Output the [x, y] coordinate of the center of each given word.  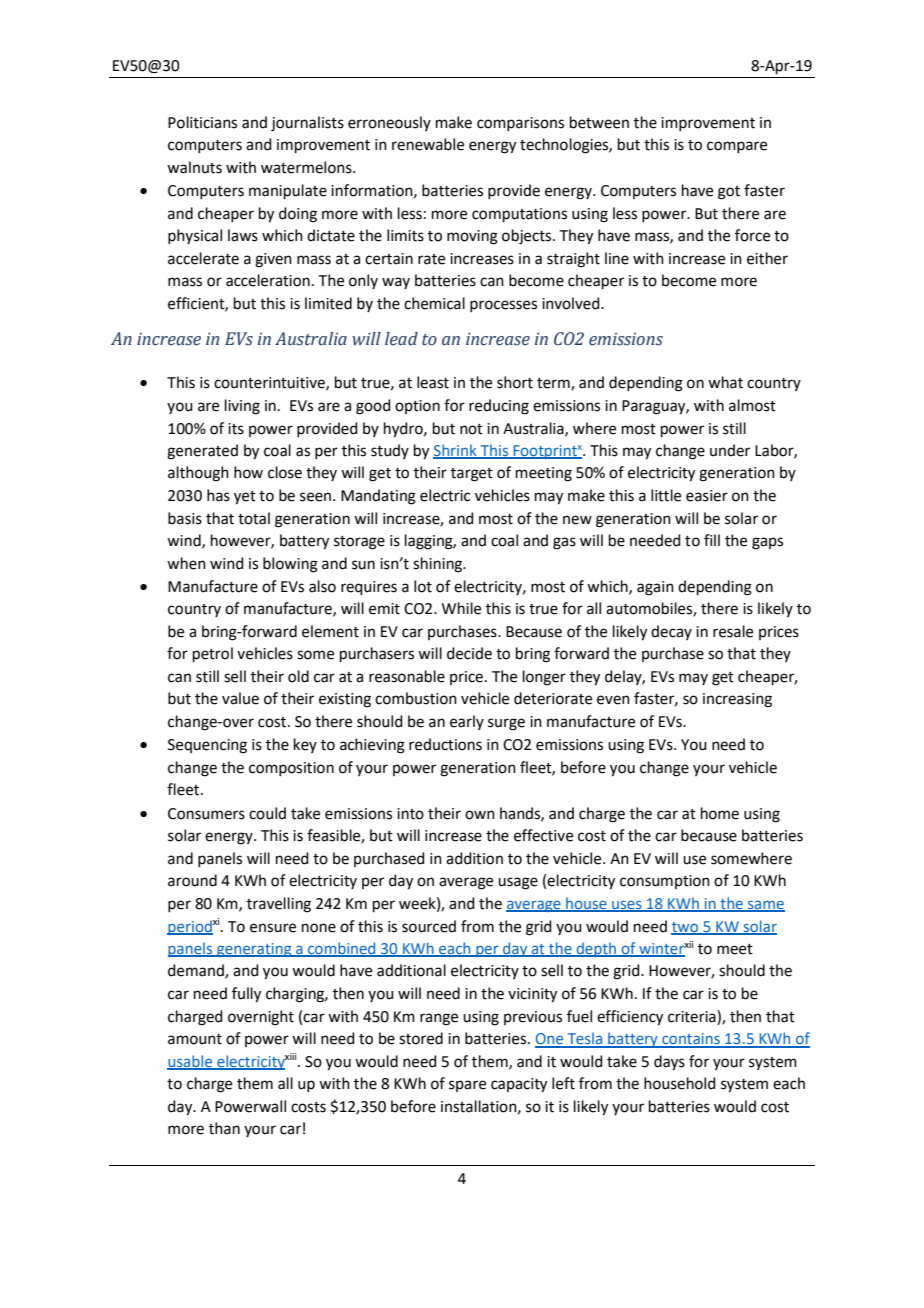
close [285, 472]
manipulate [288, 191]
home [720, 813]
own [480, 815]
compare [737, 147]
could [267, 813]
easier [707, 496]
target [472, 475]
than [224, 1128]
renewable [428, 144]
